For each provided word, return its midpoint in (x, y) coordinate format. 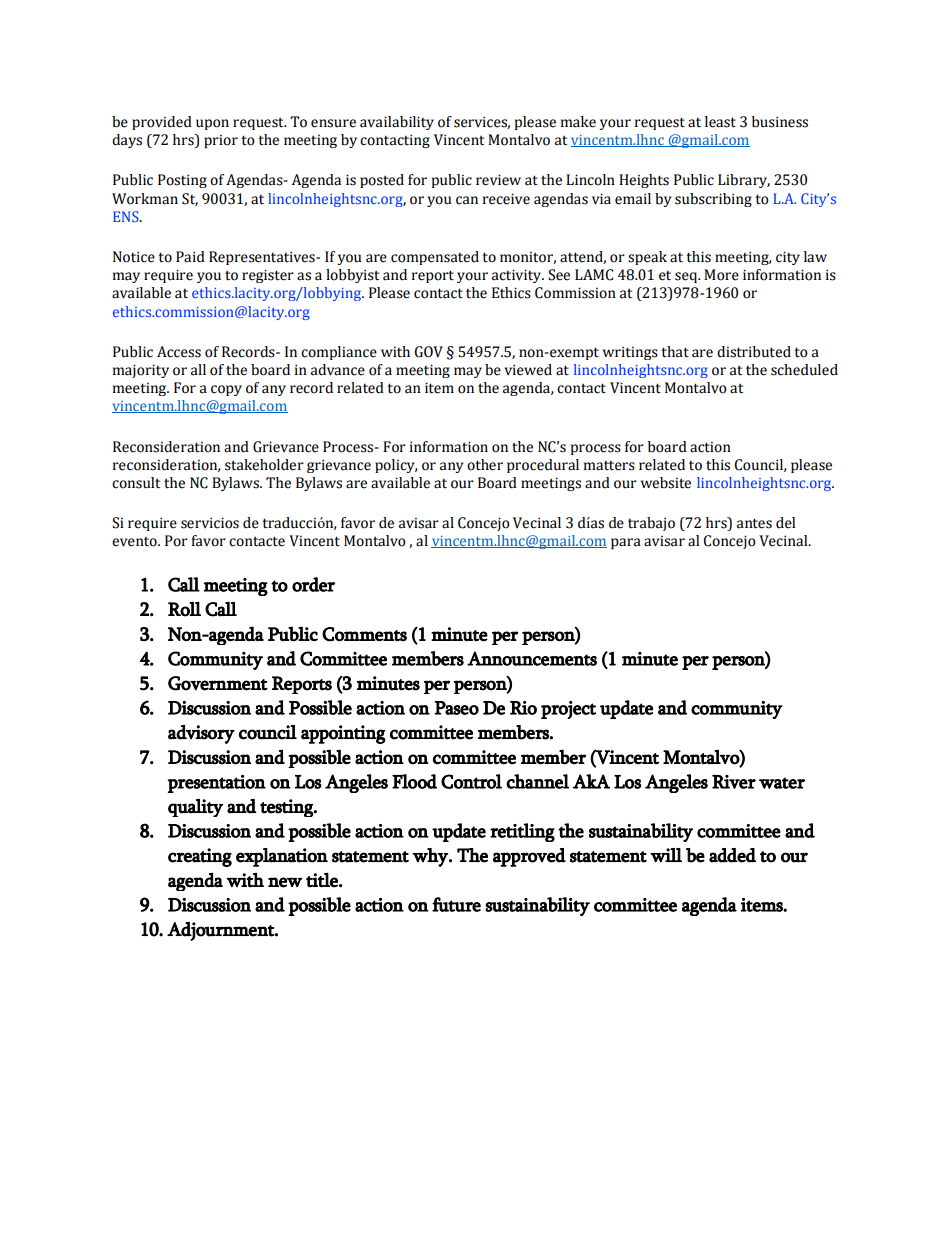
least (720, 122)
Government (218, 683)
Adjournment (221, 931)
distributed (754, 352)
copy (226, 390)
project (568, 710)
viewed (528, 370)
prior (221, 141)
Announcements (532, 658)
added (732, 855)
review (498, 180)
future (456, 904)
